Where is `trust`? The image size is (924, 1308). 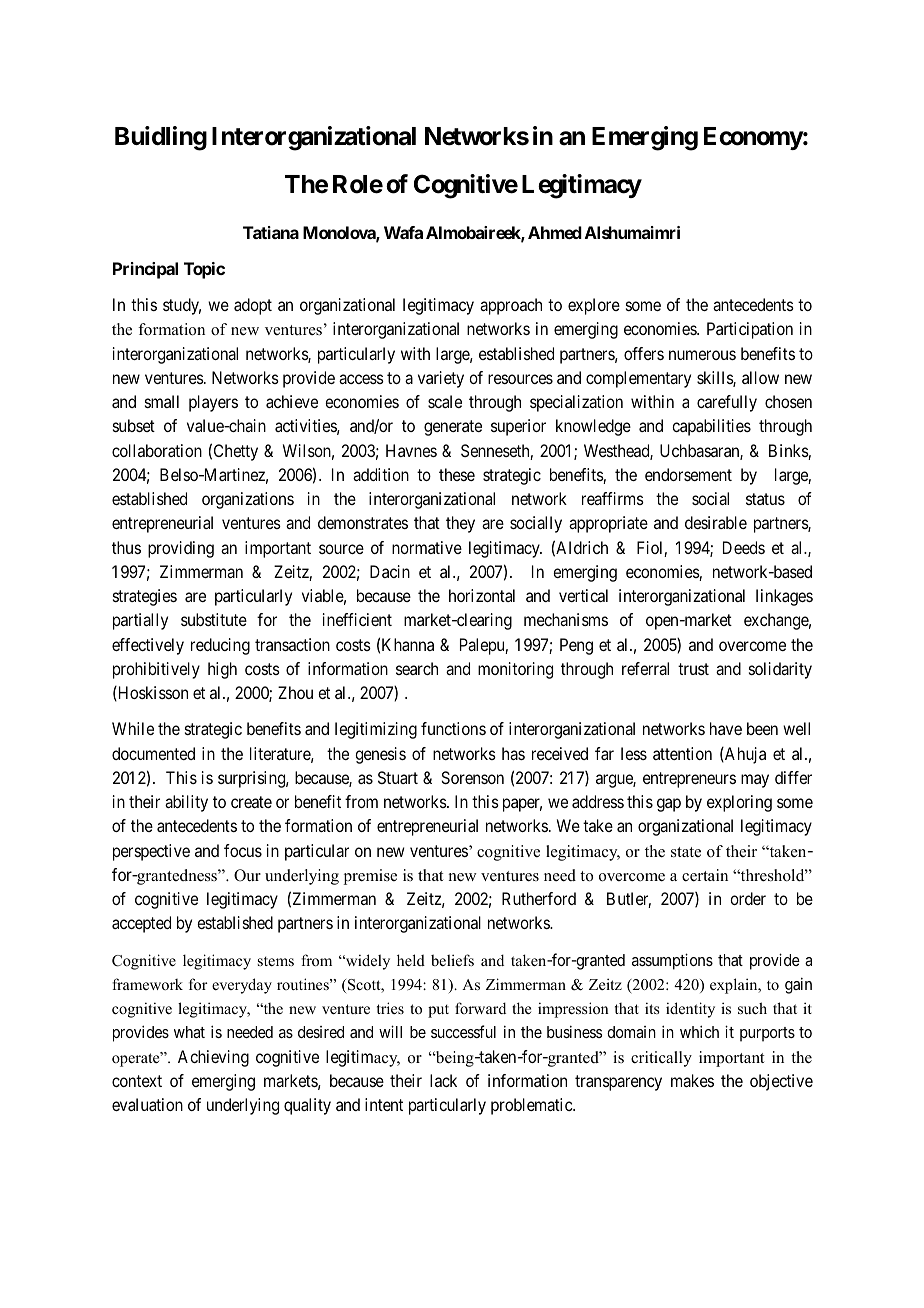 trust is located at coordinates (693, 669).
